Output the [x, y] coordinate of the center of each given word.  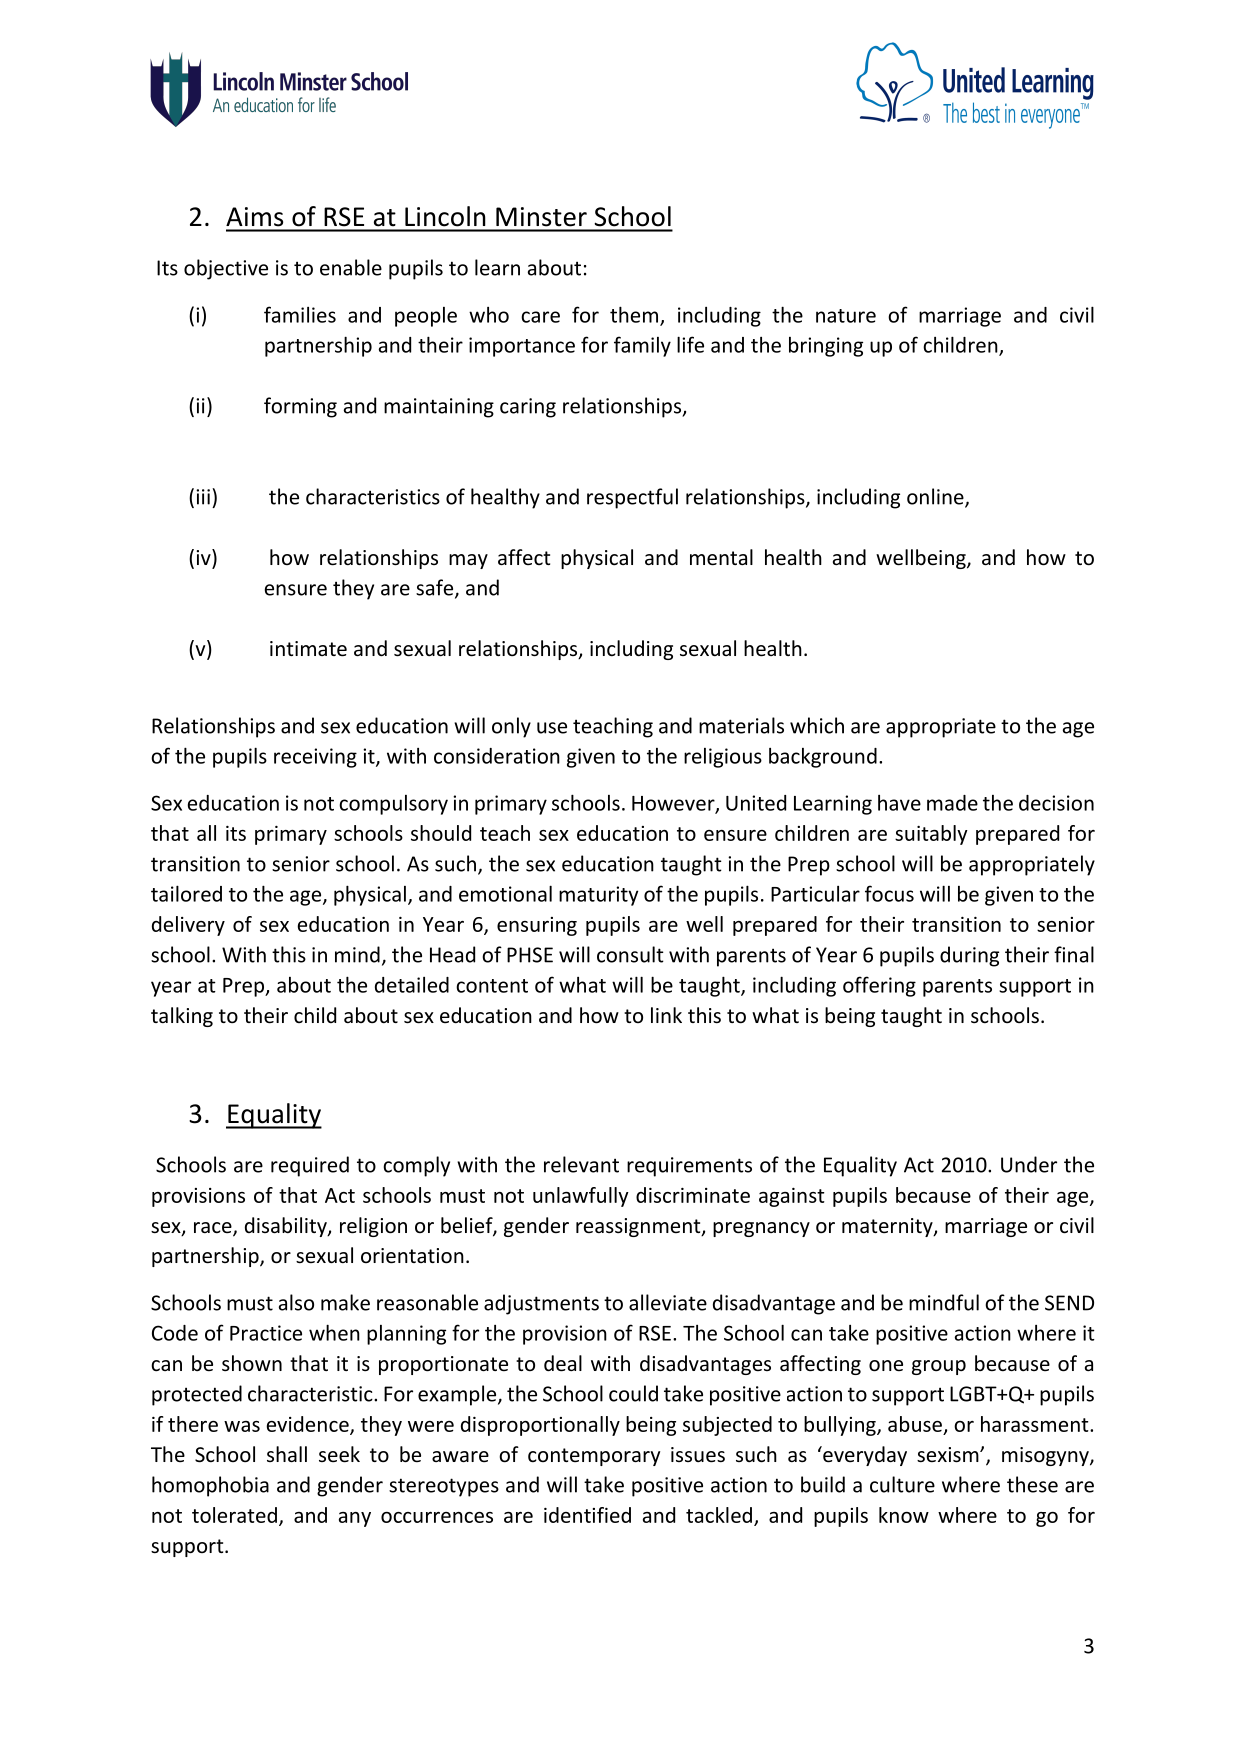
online [936, 497]
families [300, 314]
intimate [308, 649]
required [310, 1166]
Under [1029, 1164]
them [635, 315]
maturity [598, 896]
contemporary [594, 1457]
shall [287, 1454]
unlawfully [581, 1197]
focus [889, 893]
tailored [186, 893]
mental [721, 557]
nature [846, 316]
